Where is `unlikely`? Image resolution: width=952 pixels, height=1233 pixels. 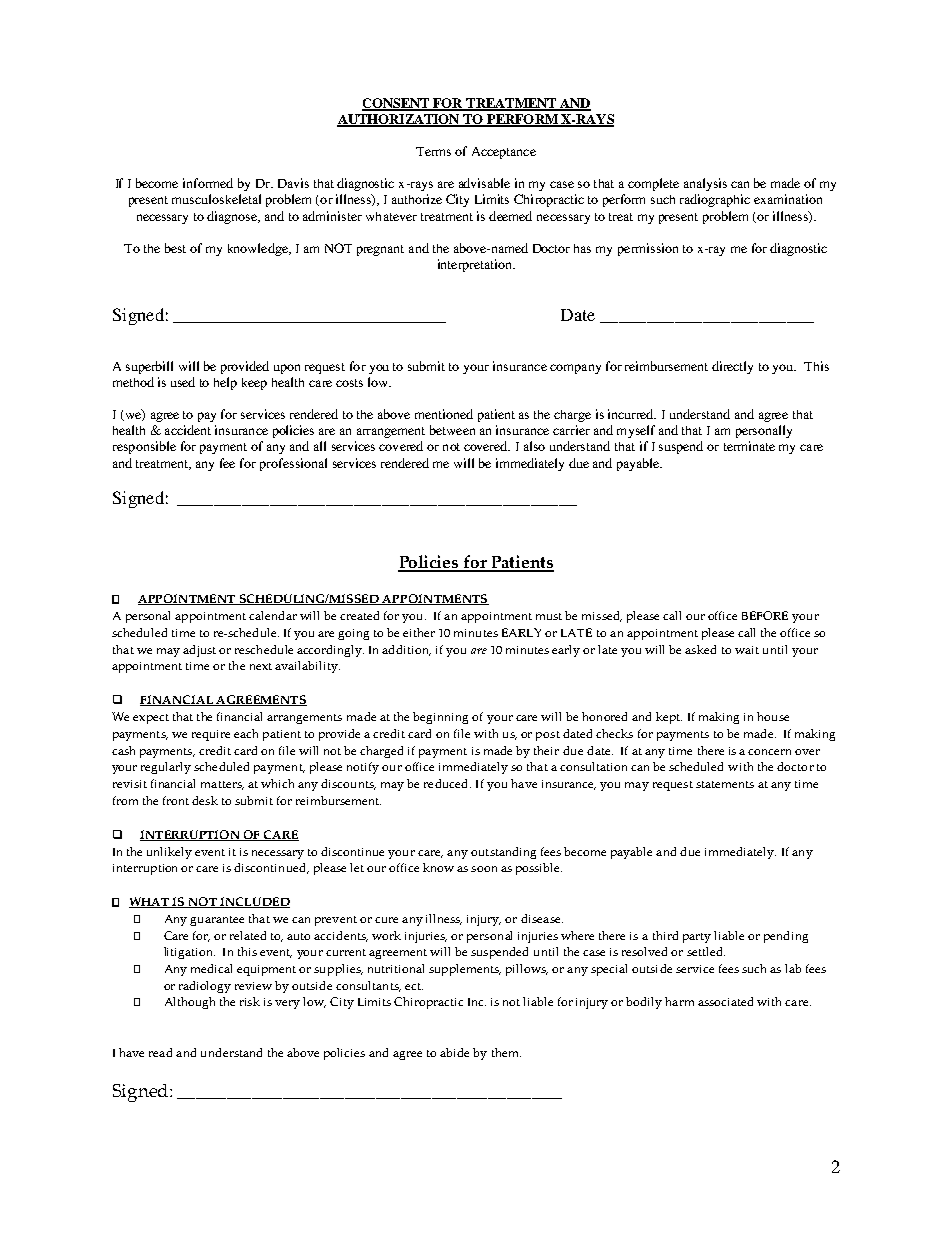 unlikely is located at coordinates (169, 853).
